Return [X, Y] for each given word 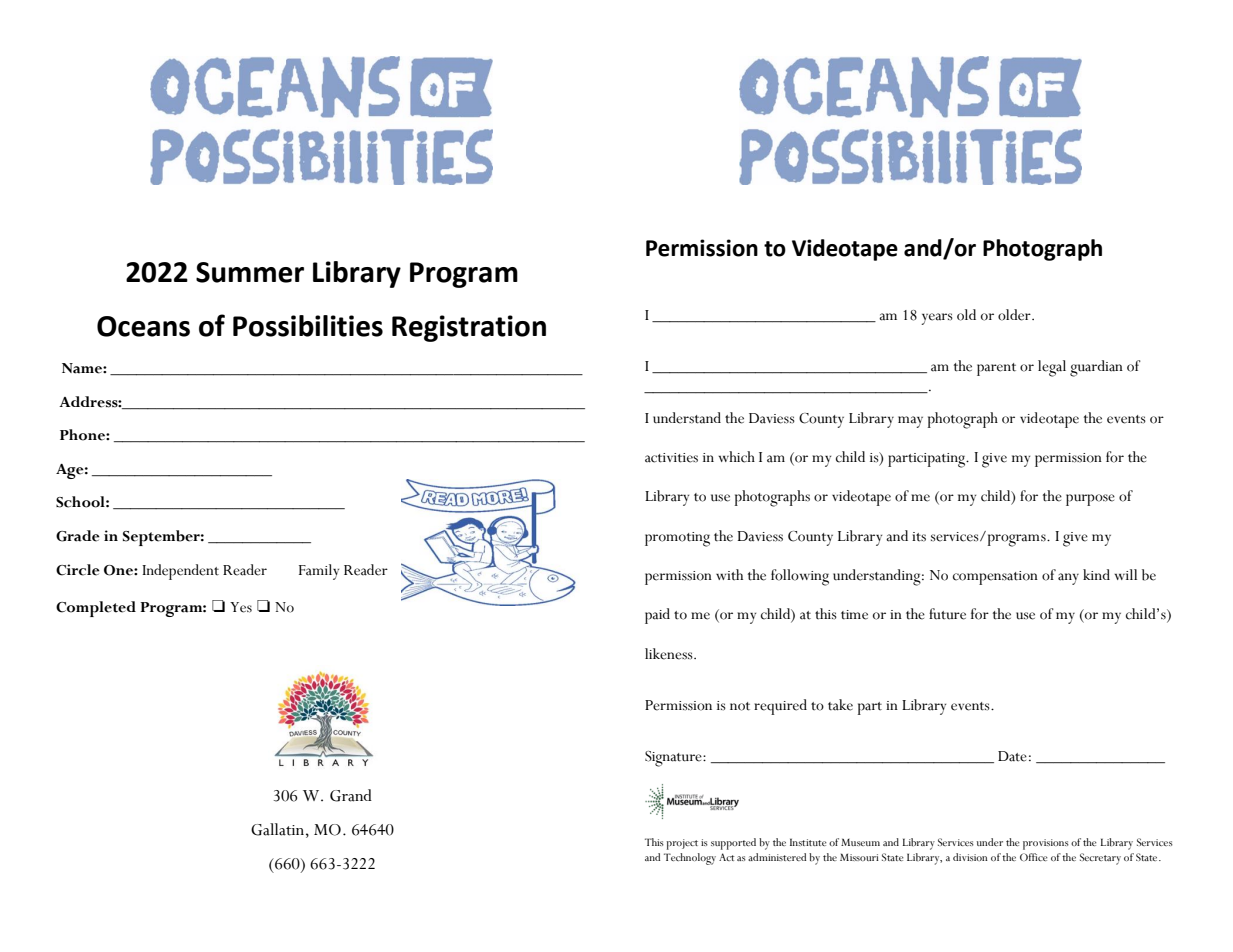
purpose [1090, 500]
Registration [469, 328]
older [1015, 315]
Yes [241, 607]
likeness [670, 654]
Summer [250, 272]
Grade [78, 536]
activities [671, 458]
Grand [351, 795]
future [947, 614]
